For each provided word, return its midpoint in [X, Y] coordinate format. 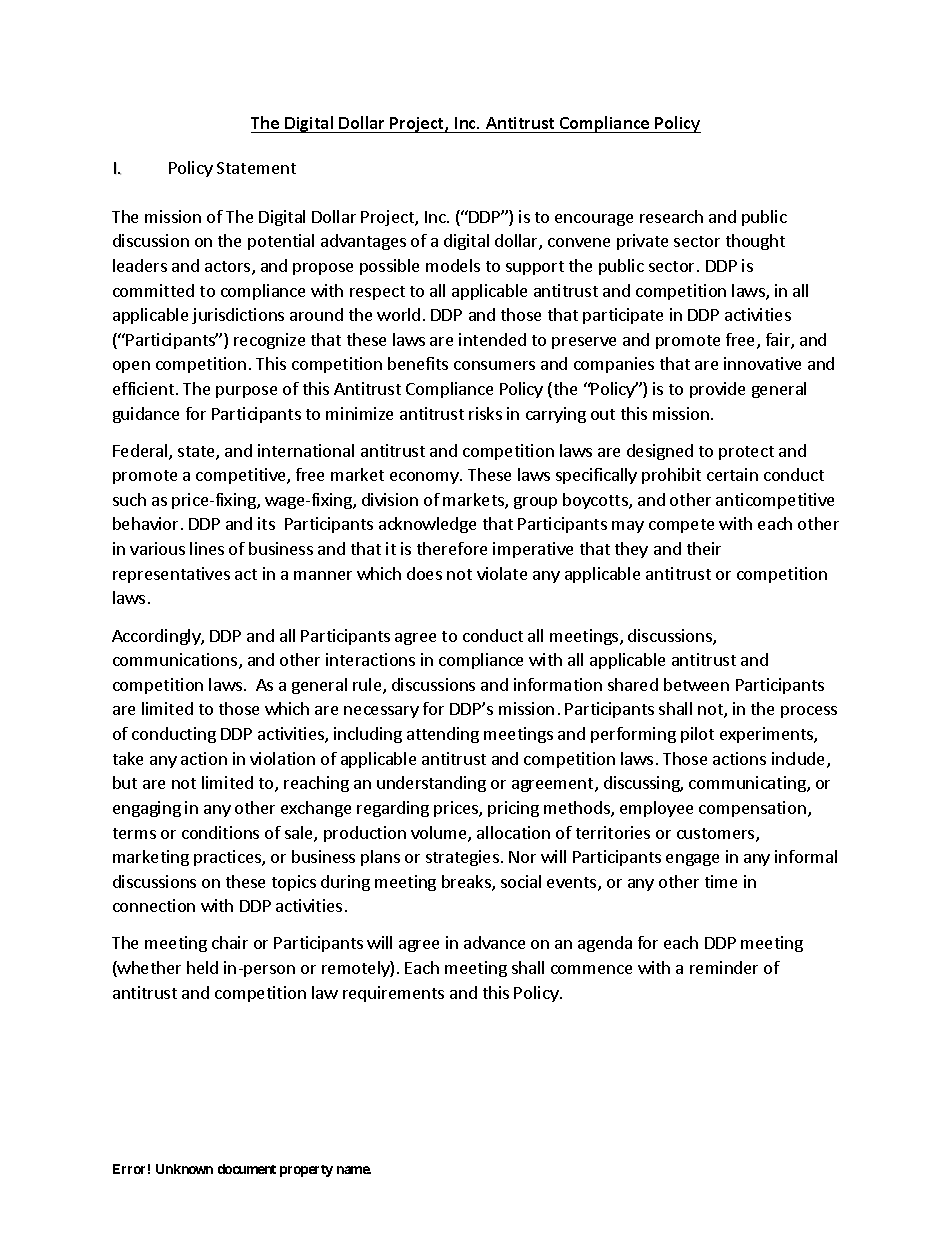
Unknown [184, 1169]
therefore [452, 548]
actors [229, 268]
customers [717, 835]
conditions [220, 832]
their [704, 548]
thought [755, 242]
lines [207, 548]
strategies [462, 858]
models [453, 265]
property [306, 1171]
